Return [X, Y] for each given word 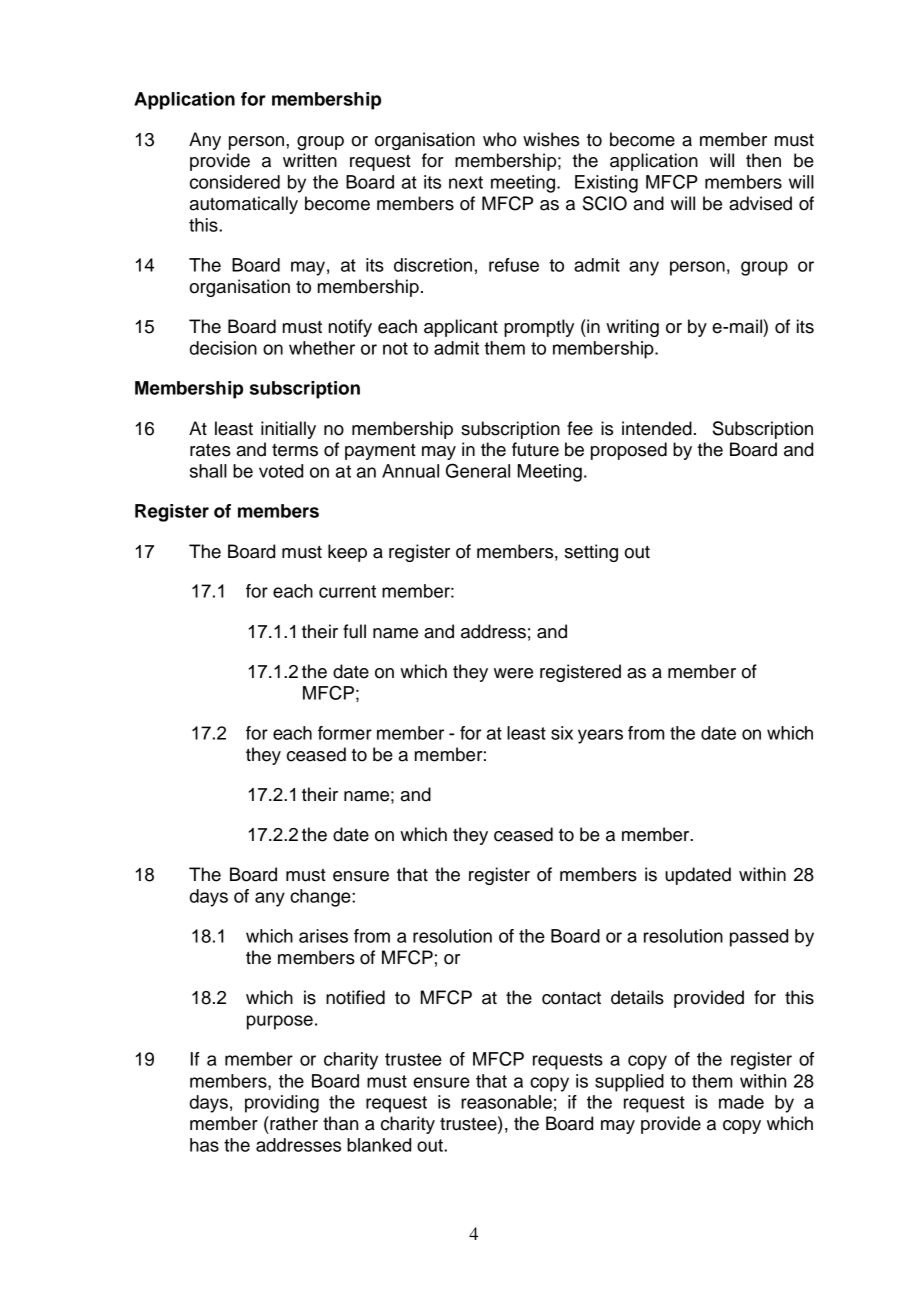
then [763, 160]
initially [288, 430]
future [535, 449]
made [741, 1102]
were [513, 673]
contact [571, 998]
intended [657, 428]
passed [759, 938]
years [600, 736]
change [321, 898]
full [354, 631]
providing [282, 1104]
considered [235, 182]
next [466, 182]
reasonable [506, 1102]
